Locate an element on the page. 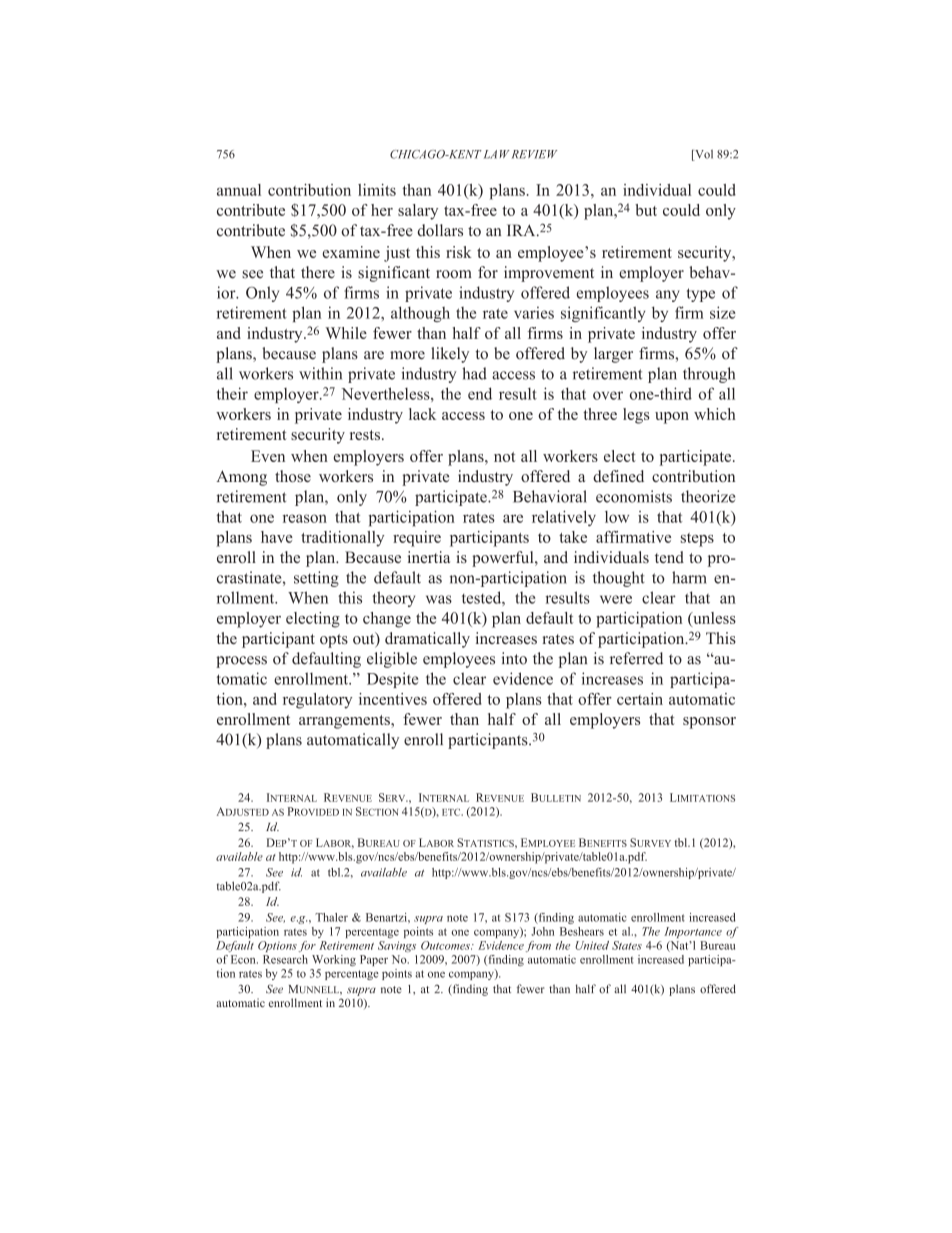 This document has height=1233, width=952. regulatory is located at coordinates (317, 701).
